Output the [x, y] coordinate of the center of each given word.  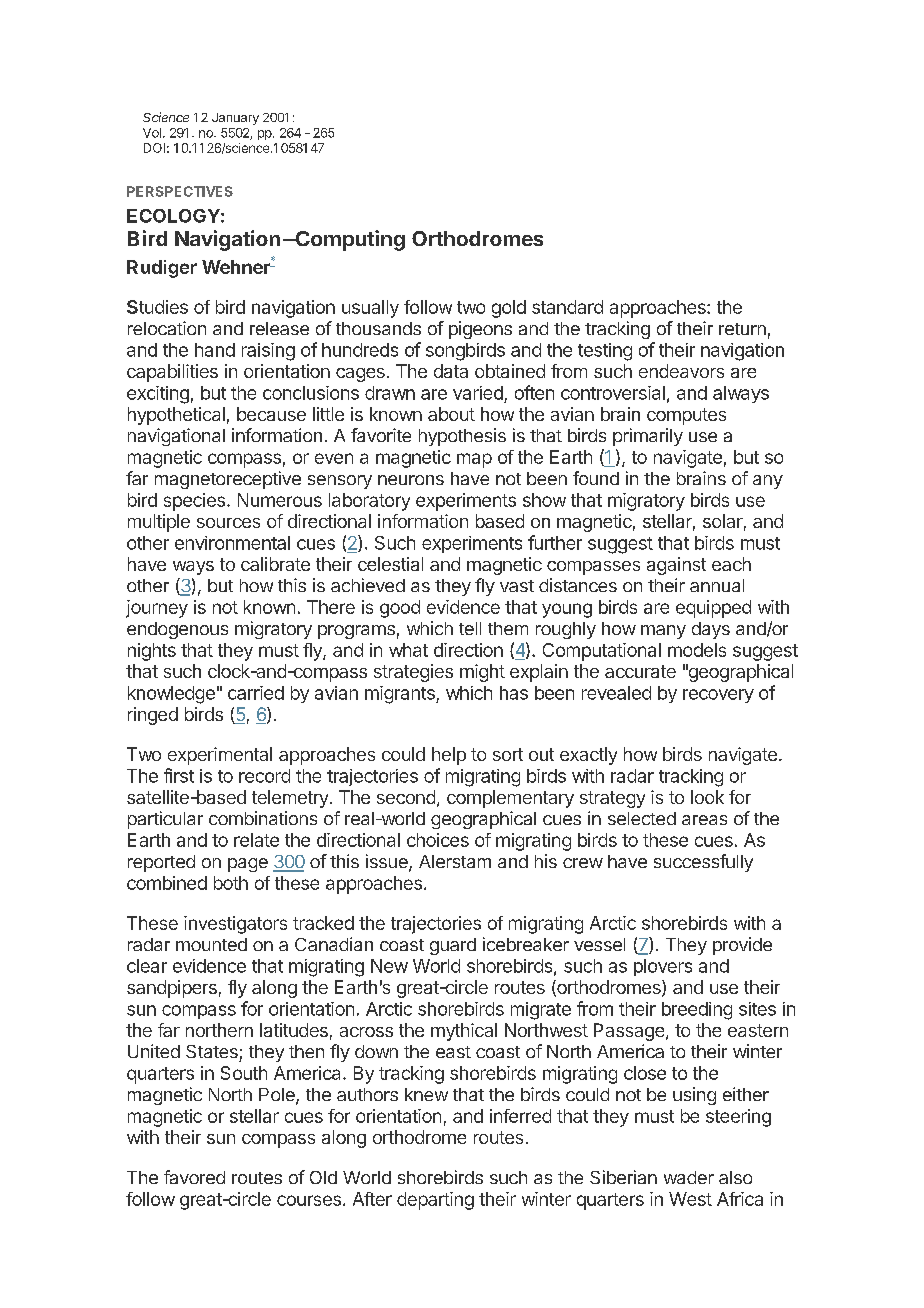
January [235, 119]
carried [256, 693]
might [482, 673]
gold [509, 309]
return [742, 329]
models [697, 650]
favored [194, 1177]
